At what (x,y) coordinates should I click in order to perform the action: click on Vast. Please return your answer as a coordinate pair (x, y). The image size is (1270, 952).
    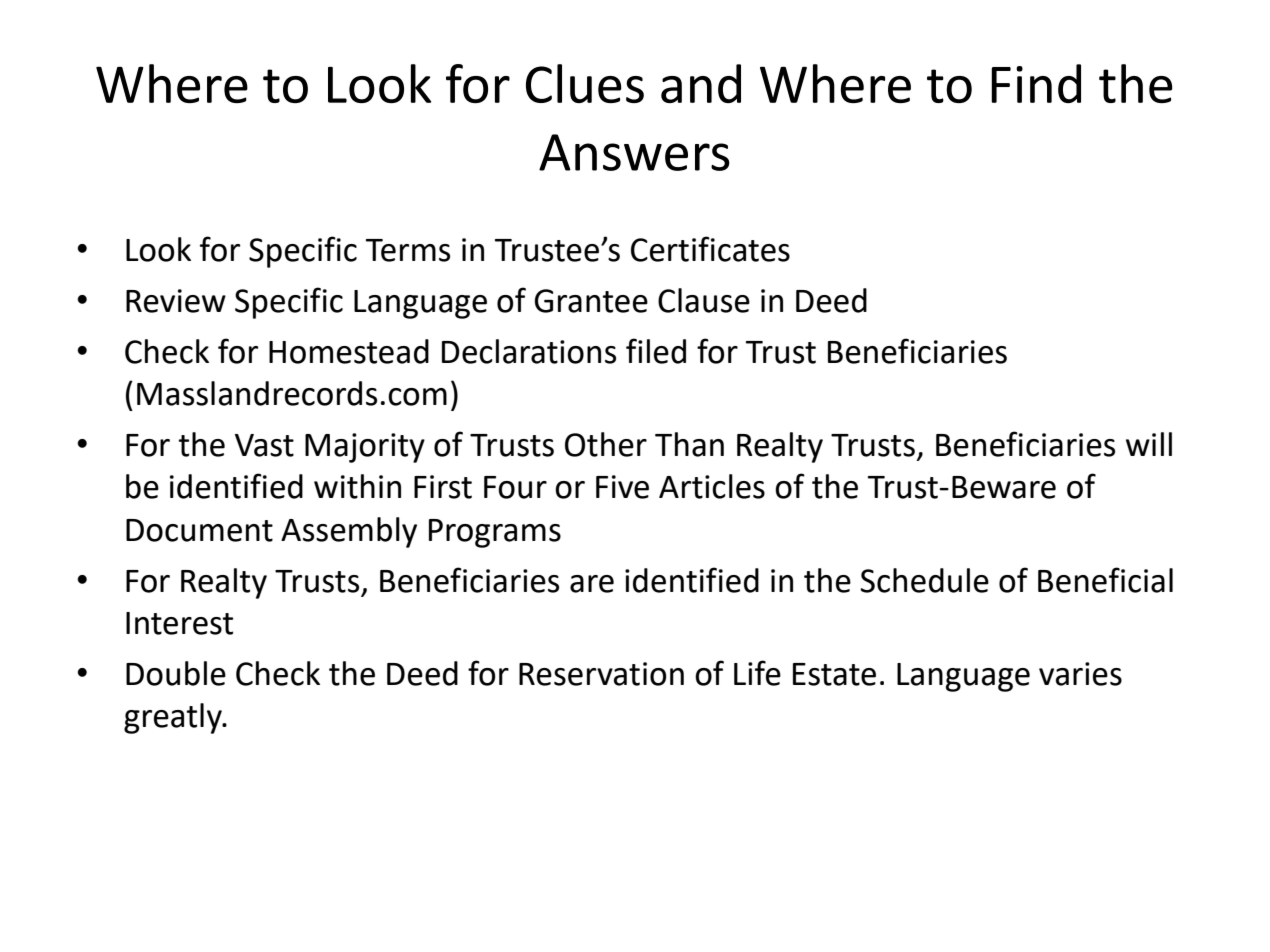
    Looking at the image, I should click on (264, 445).
